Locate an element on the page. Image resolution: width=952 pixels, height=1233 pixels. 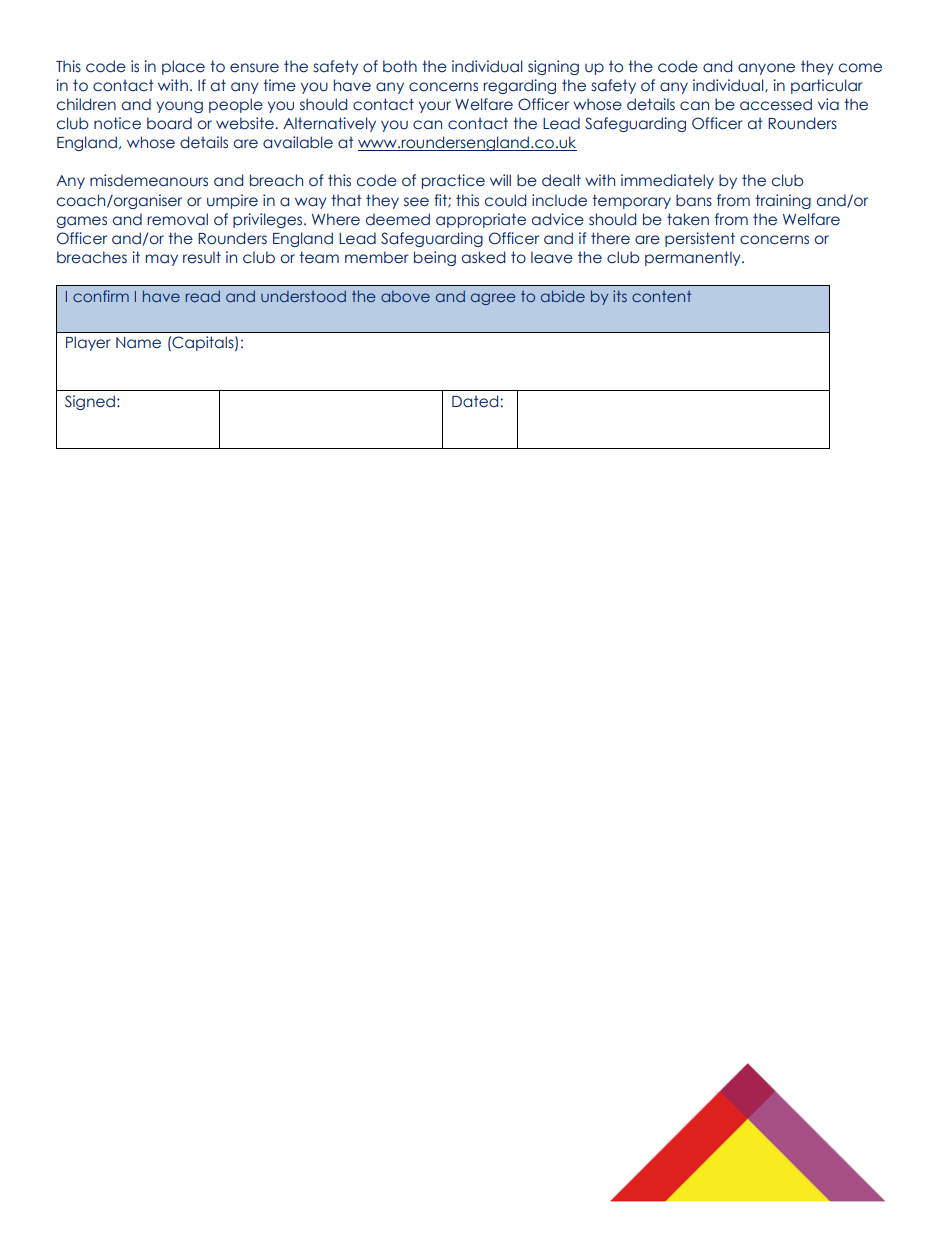
appropriate is located at coordinates (481, 220).
